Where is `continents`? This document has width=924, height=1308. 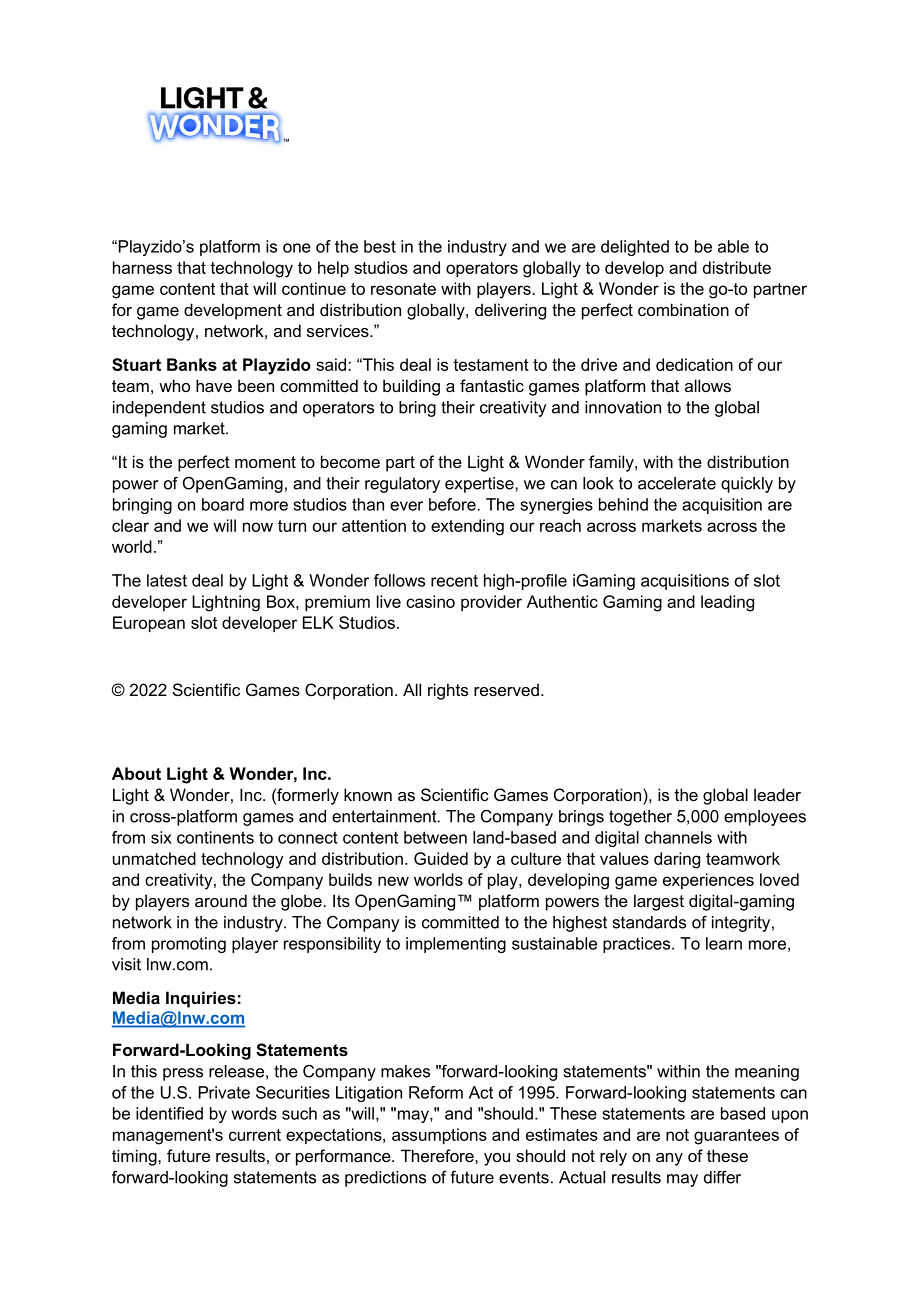 continents is located at coordinates (215, 837).
